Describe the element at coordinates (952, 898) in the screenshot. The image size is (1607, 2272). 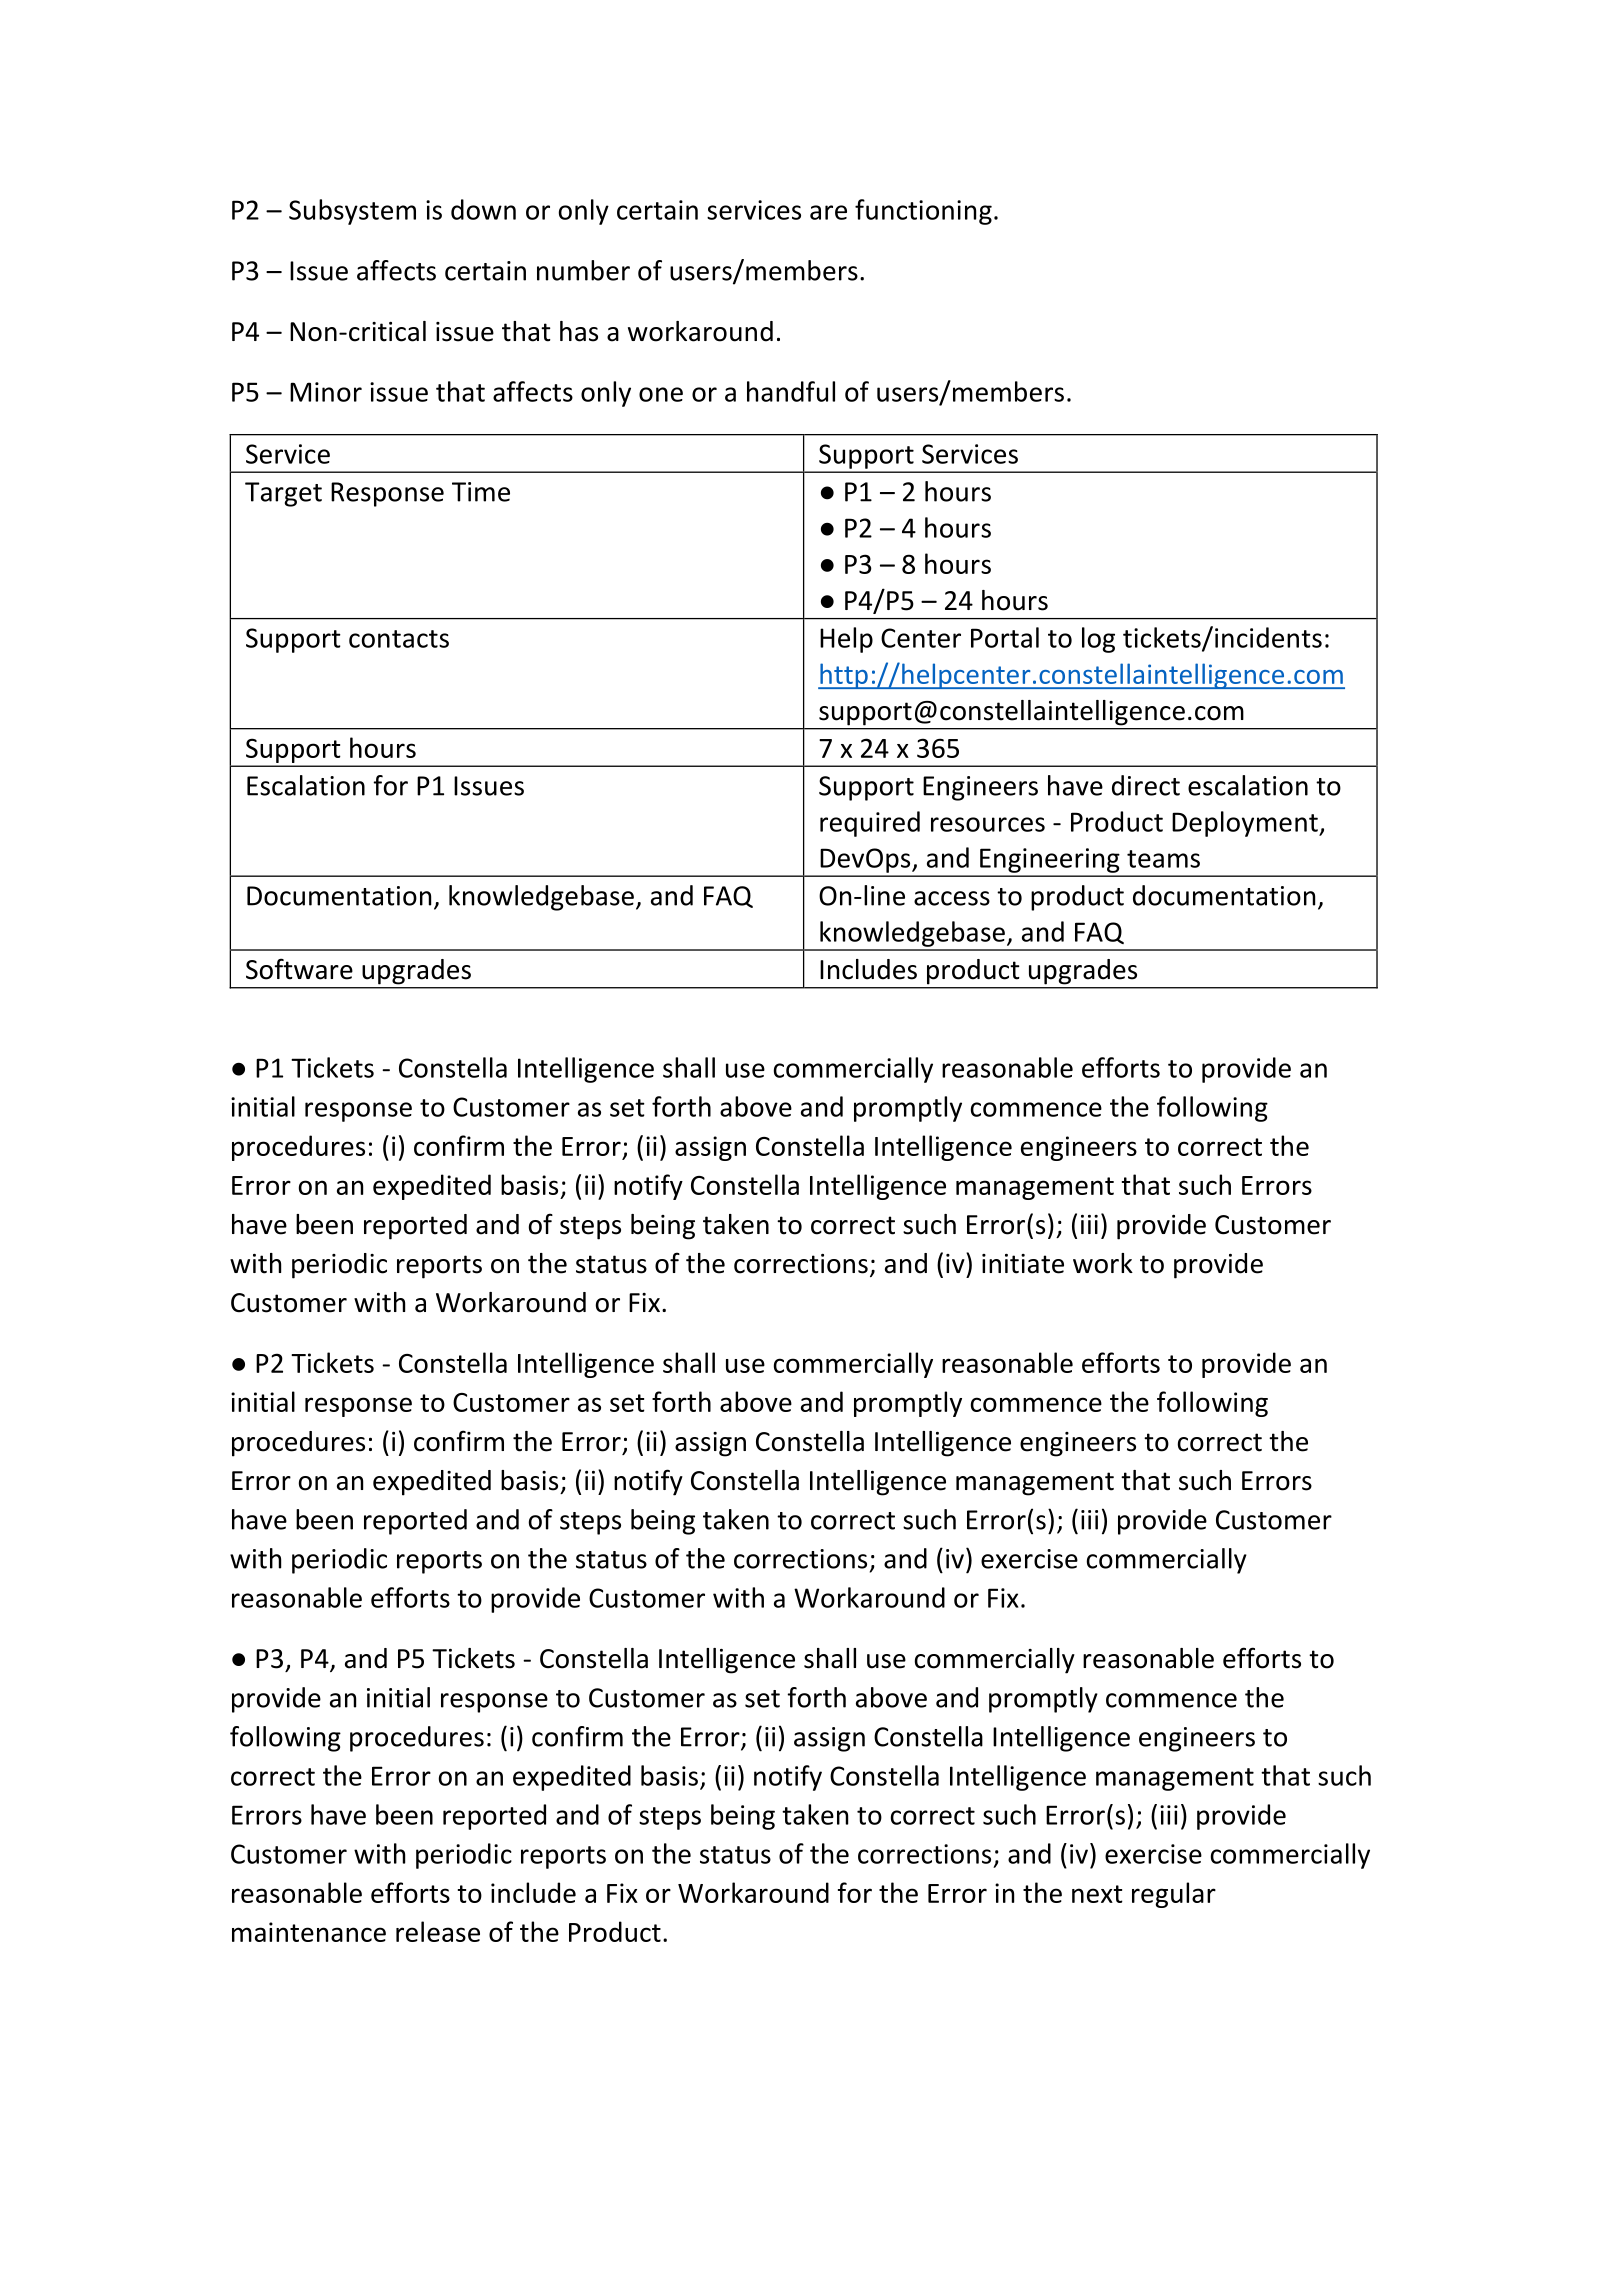
I see `access` at that location.
